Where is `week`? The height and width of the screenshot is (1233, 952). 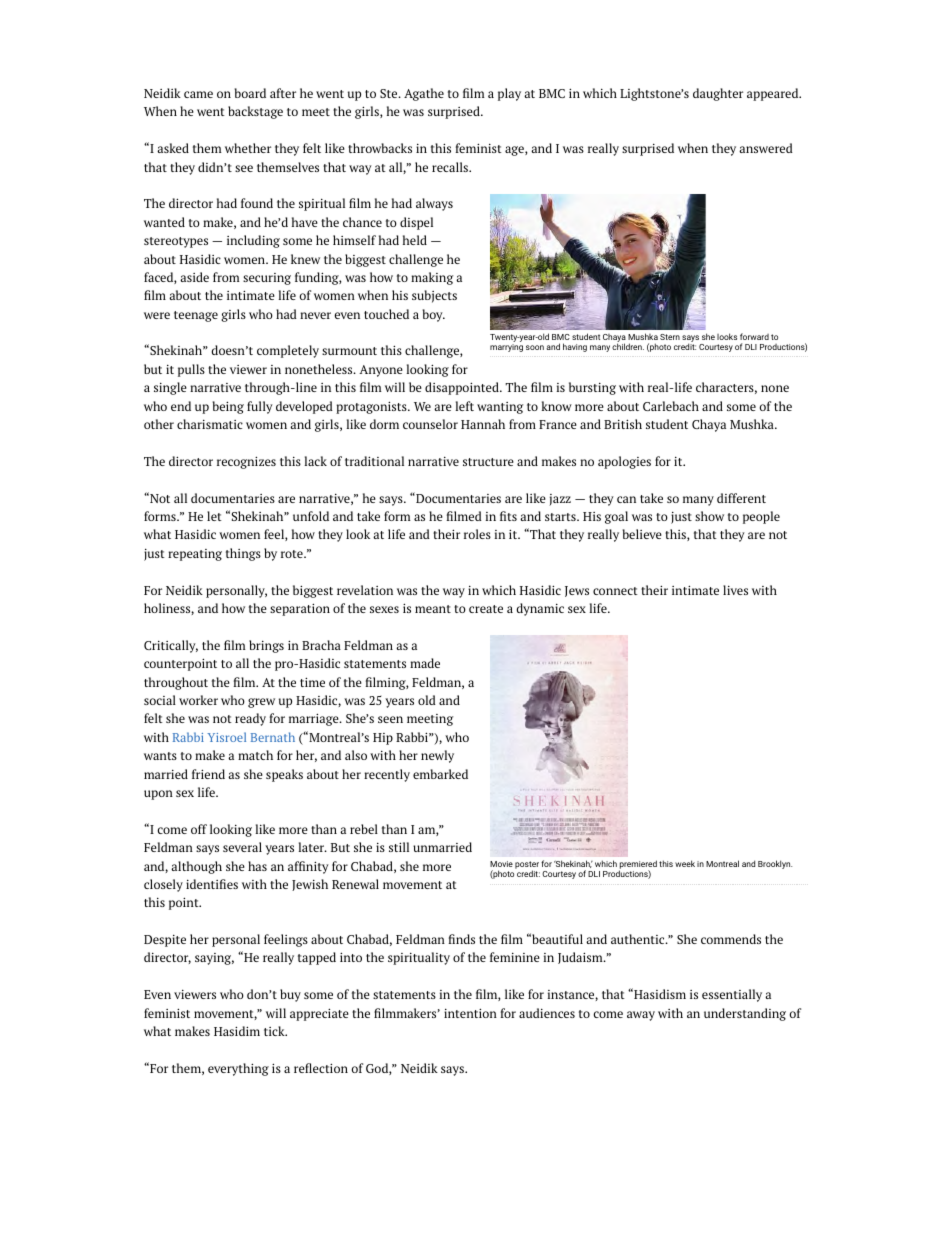 week is located at coordinates (685, 863).
